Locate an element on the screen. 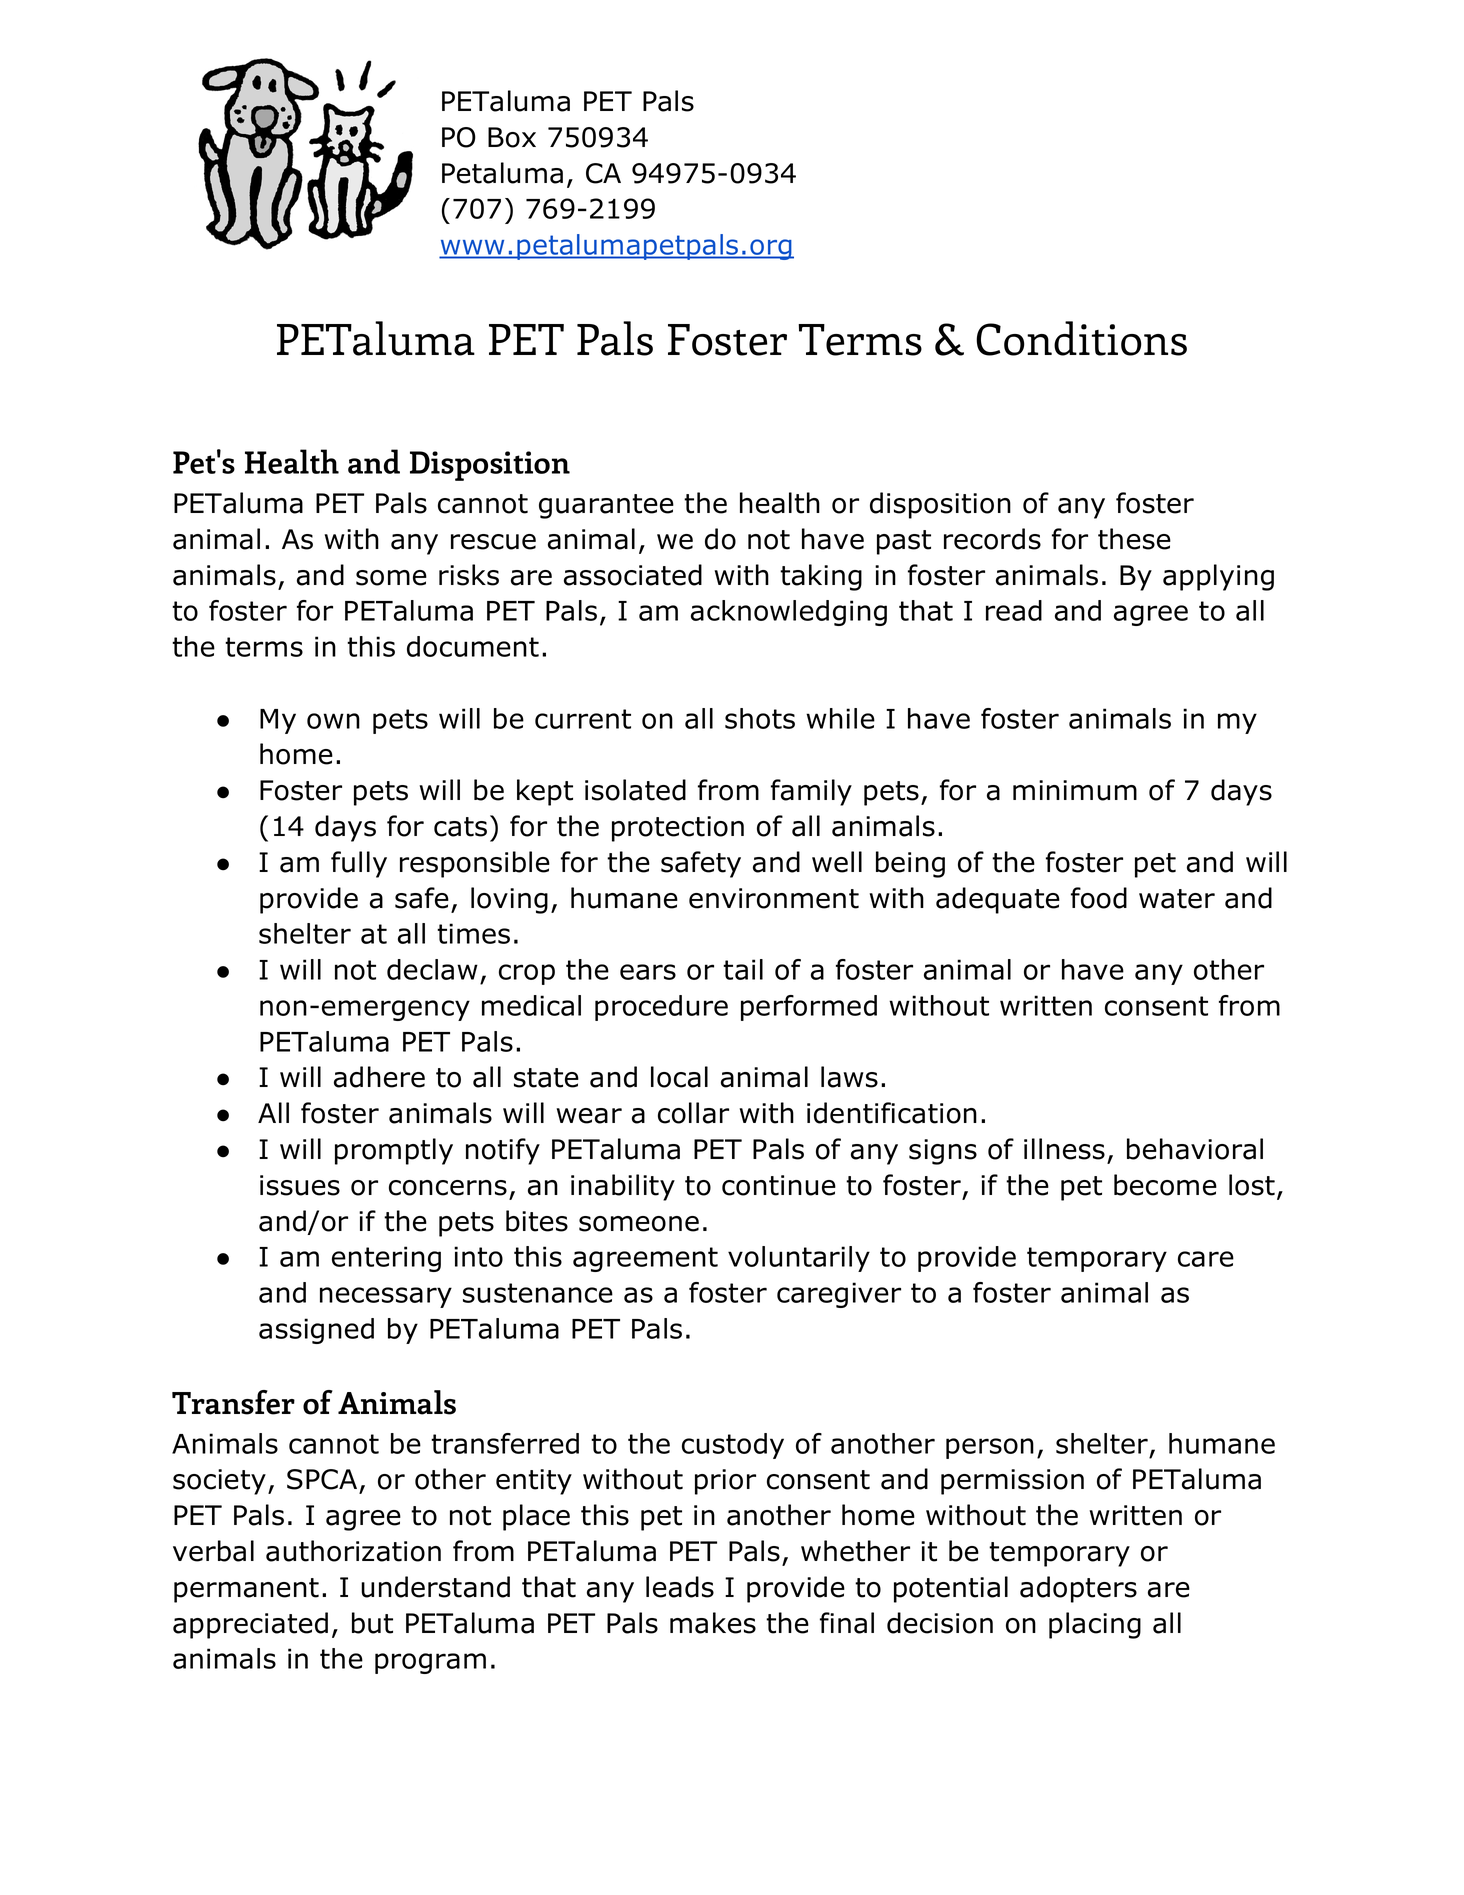  fully is located at coordinates (359, 864).
